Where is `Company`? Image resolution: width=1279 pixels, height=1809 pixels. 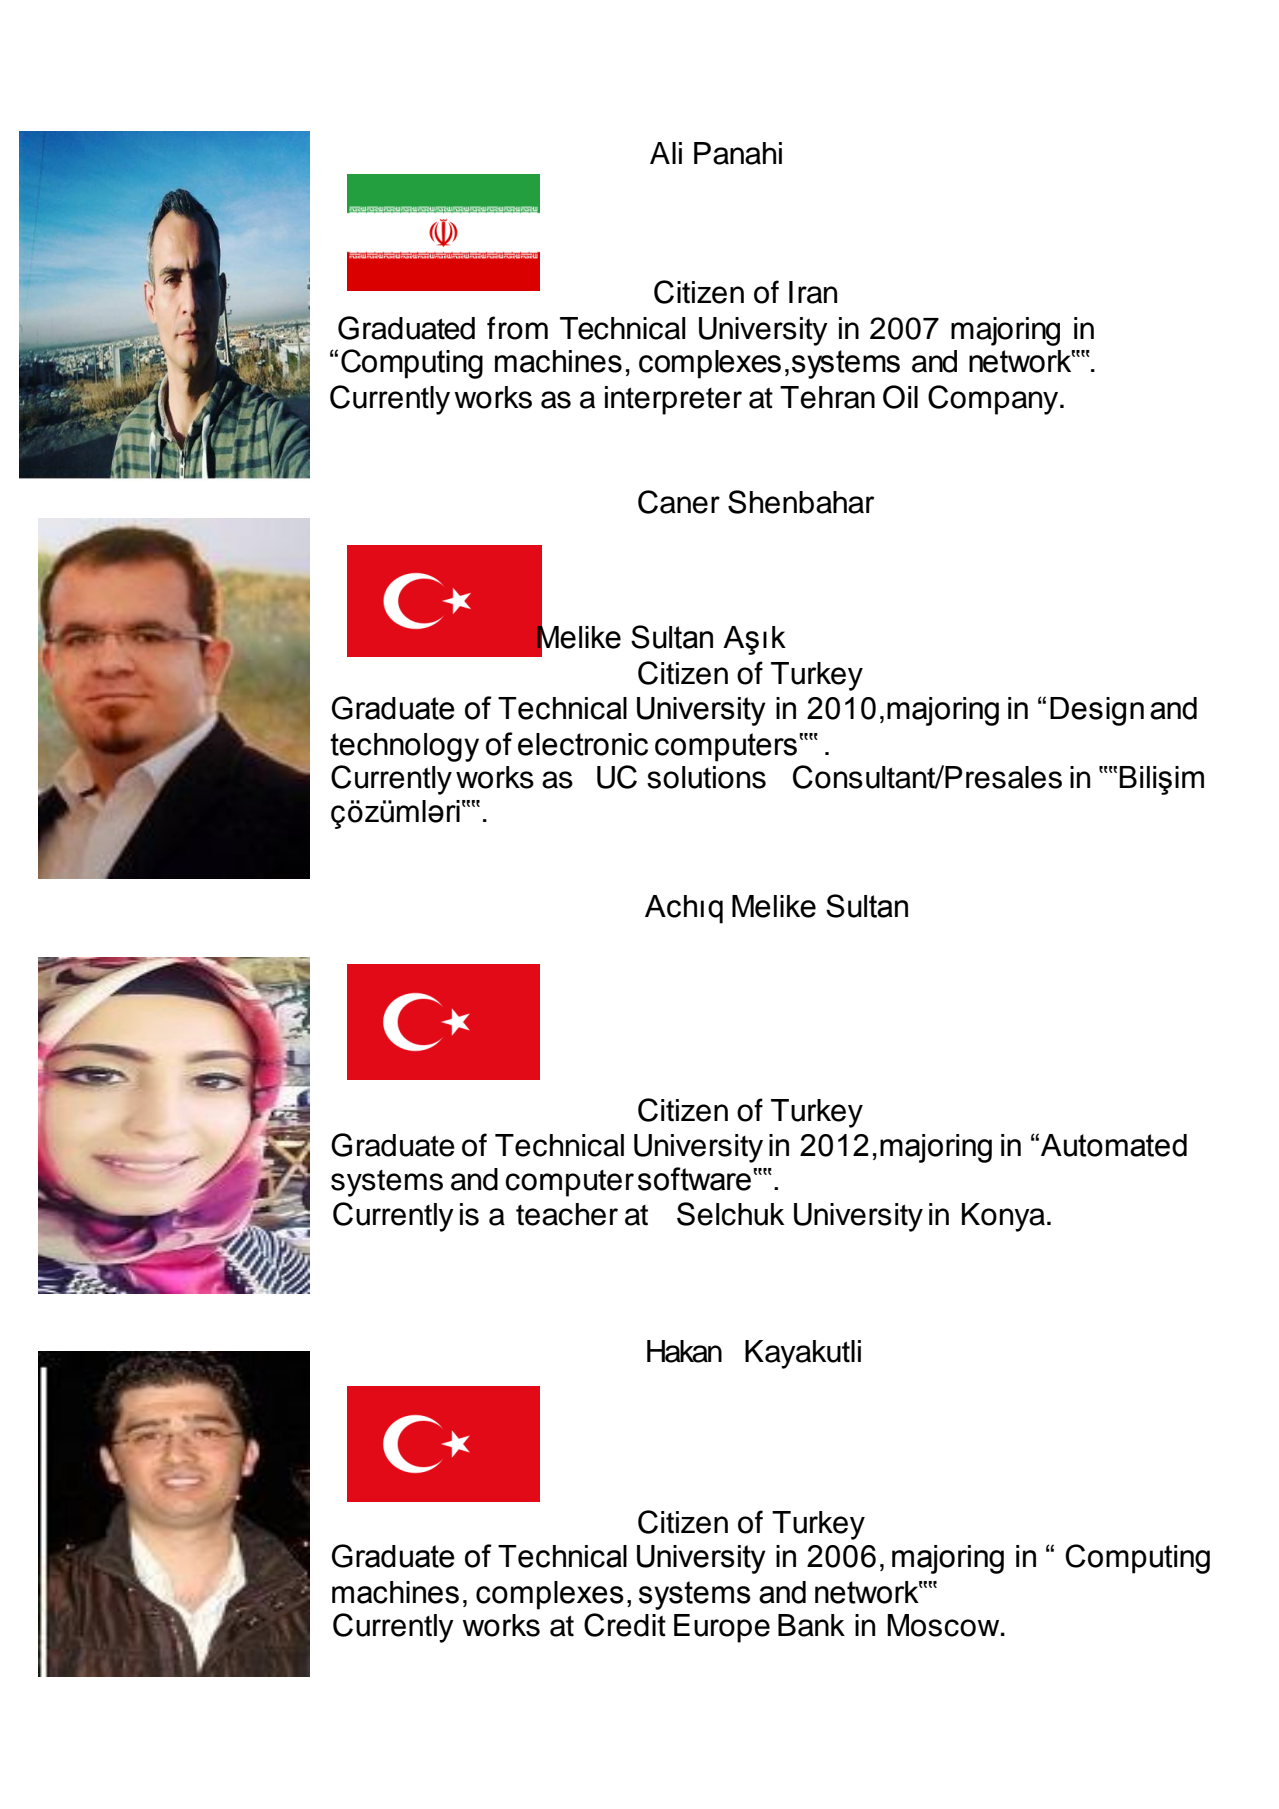 Company is located at coordinates (994, 400).
